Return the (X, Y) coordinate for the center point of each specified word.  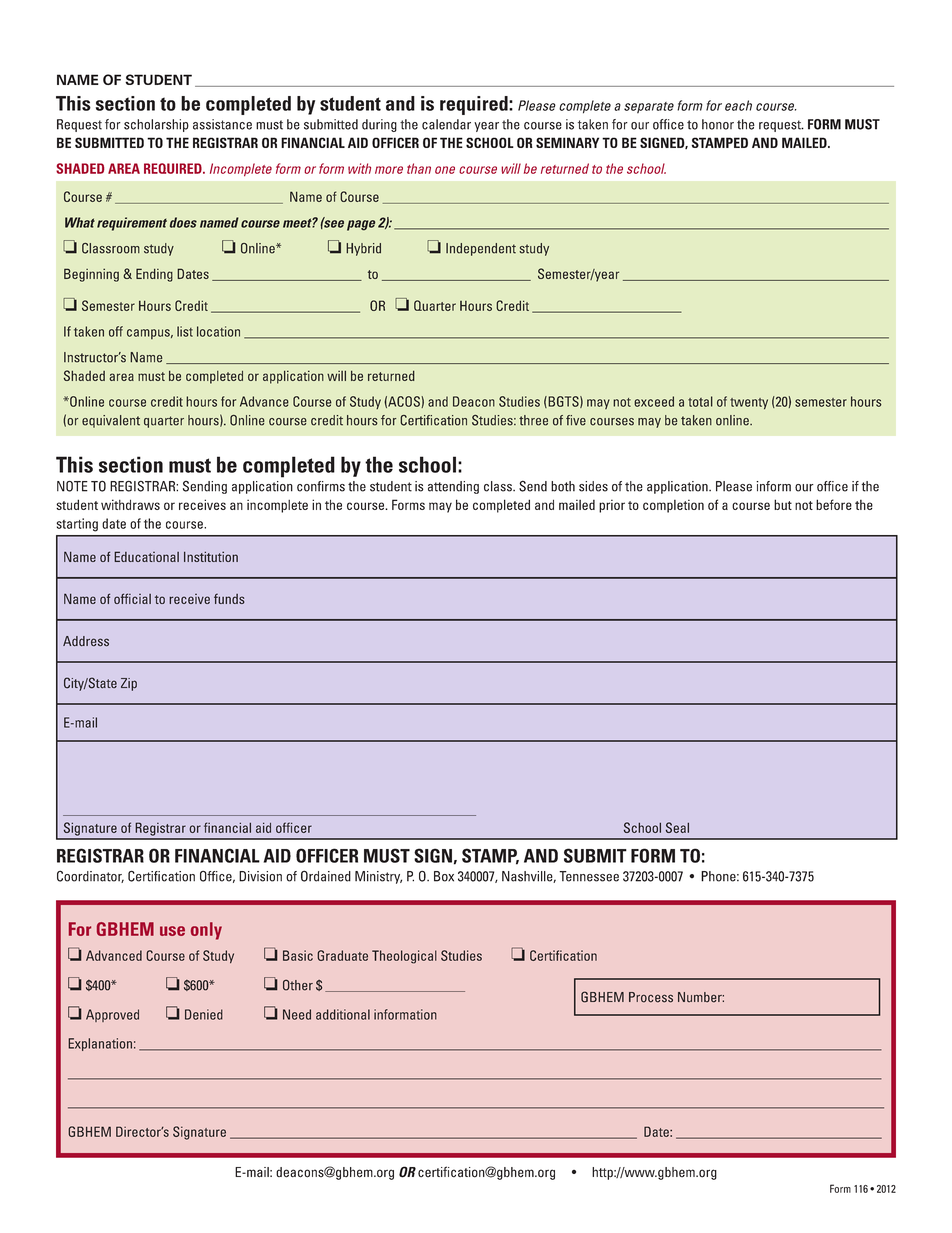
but (783, 504)
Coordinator (90, 876)
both (563, 486)
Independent (481, 249)
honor (718, 124)
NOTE (72, 486)
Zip (129, 684)
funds (229, 598)
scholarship (156, 125)
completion (673, 506)
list (185, 331)
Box (444, 876)
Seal (677, 827)
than (419, 168)
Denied (204, 1014)
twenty (749, 403)
